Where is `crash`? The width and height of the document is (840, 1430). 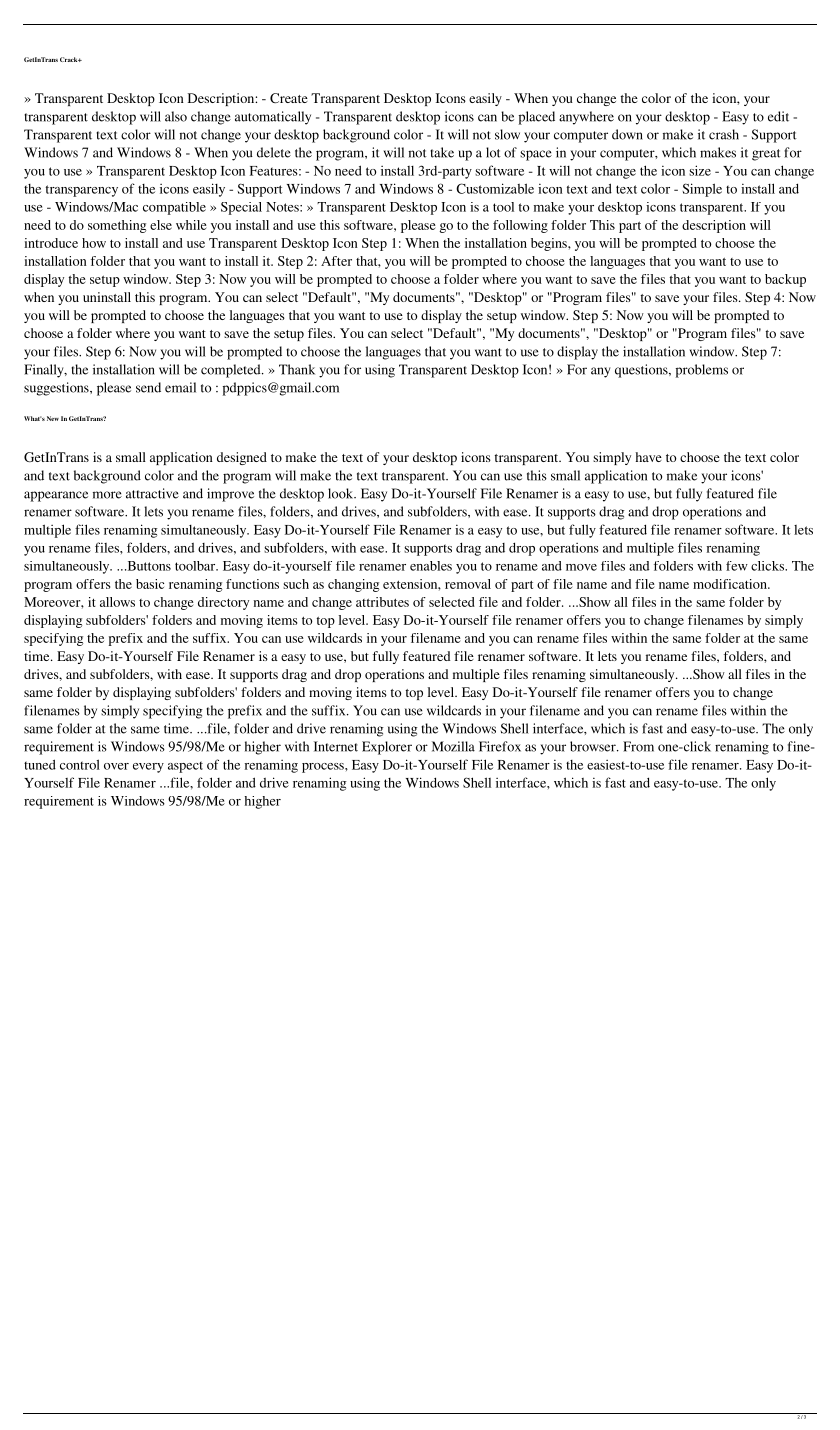 crash is located at coordinates (724, 134).
